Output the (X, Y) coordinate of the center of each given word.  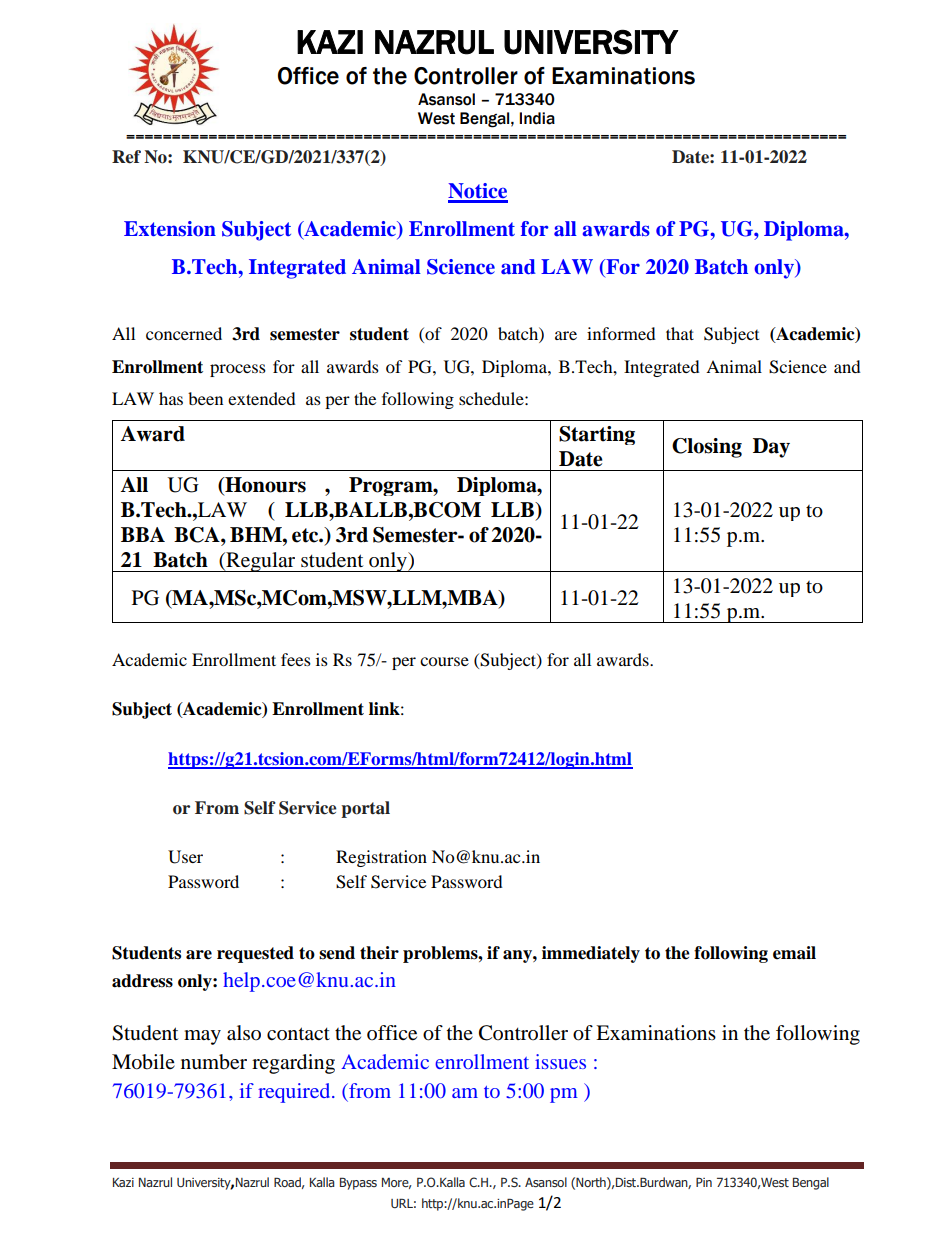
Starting (597, 435)
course (444, 661)
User (185, 857)
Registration (381, 858)
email (794, 953)
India (537, 118)
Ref (126, 157)
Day (771, 448)
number (214, 1062)
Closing (707, 448)
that (680, 333)
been (205, 398)
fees (296, 659)
